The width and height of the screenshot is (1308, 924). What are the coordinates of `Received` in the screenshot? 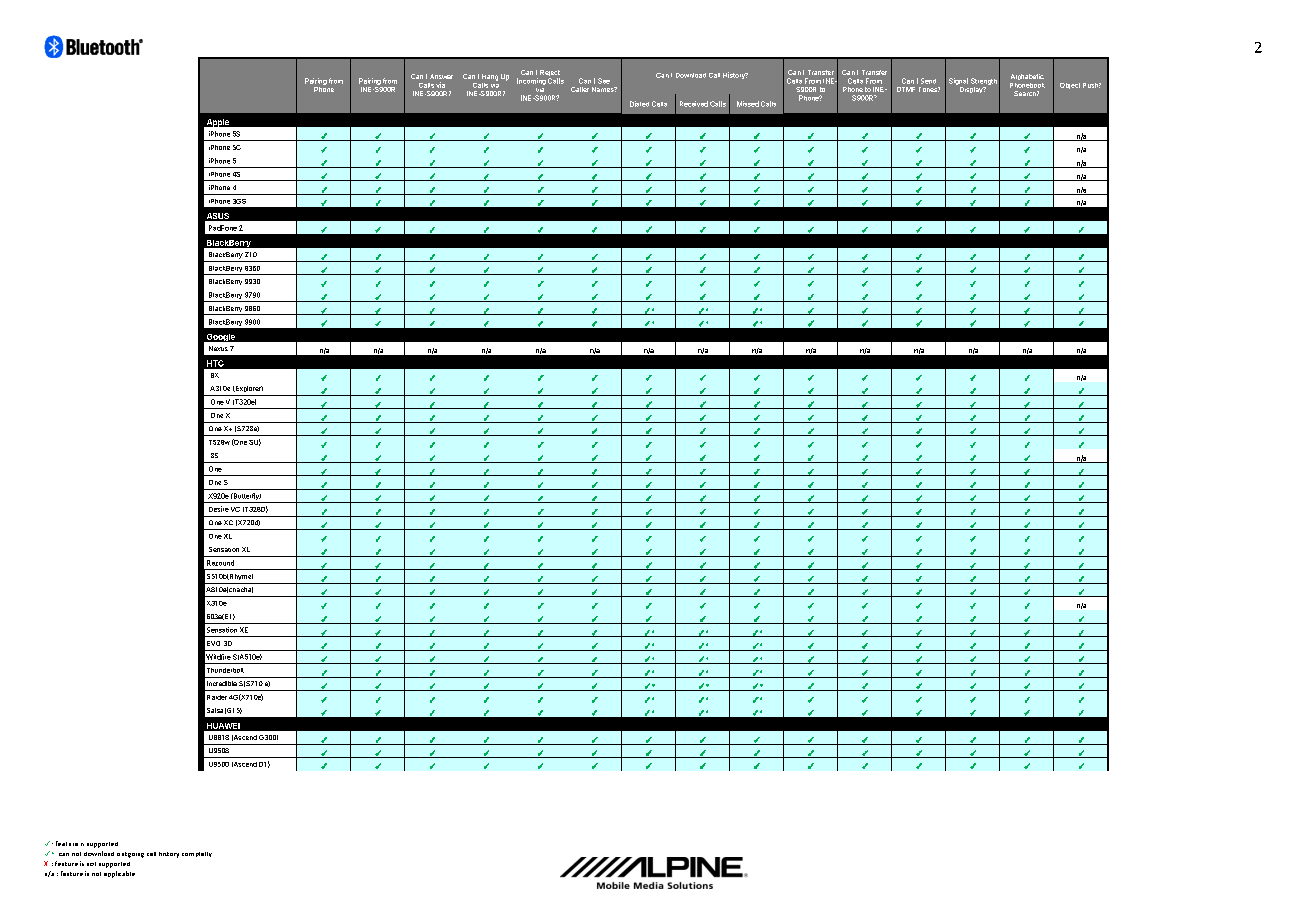 It's located at (694, 104).
